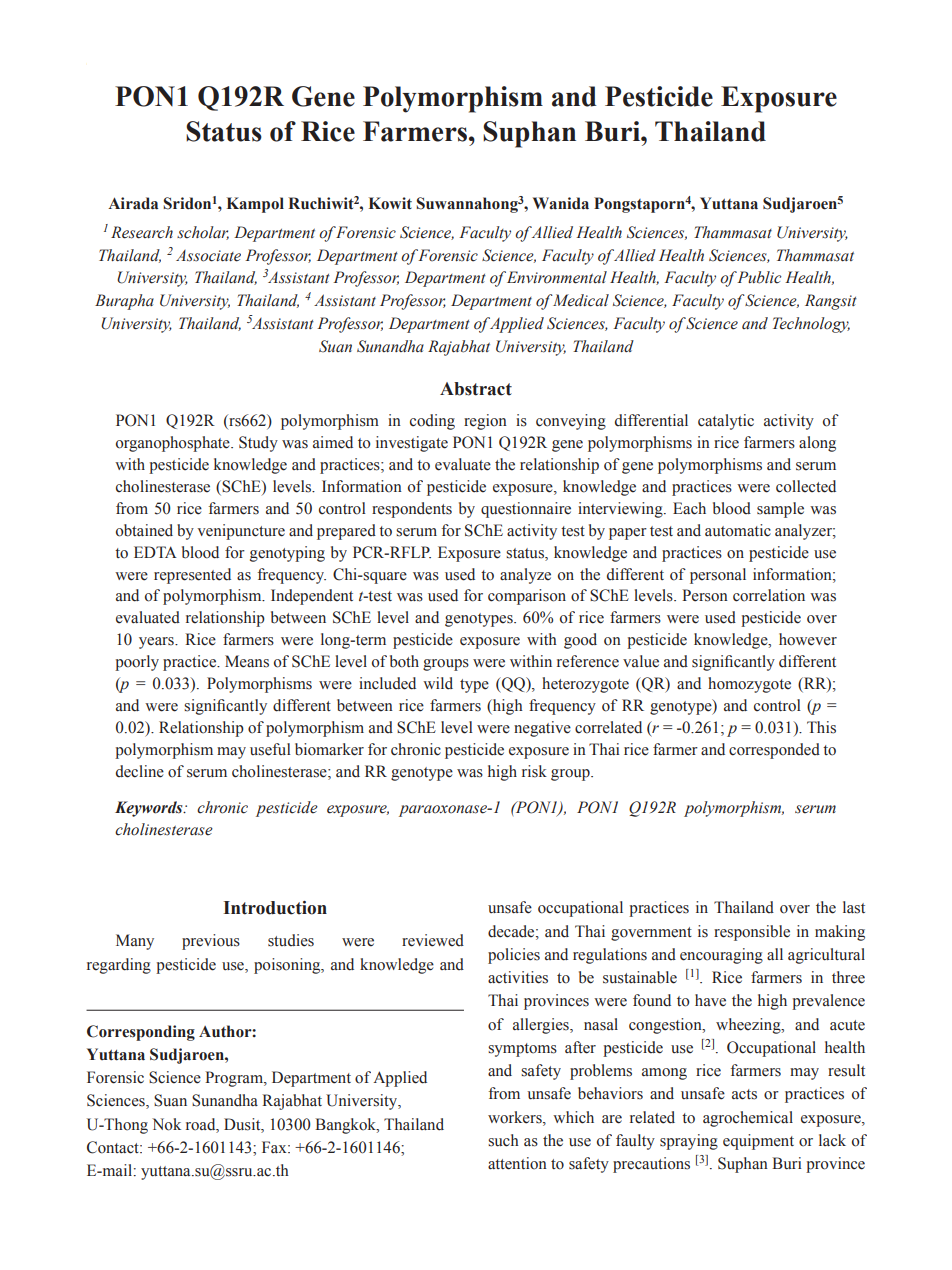  What do you see at coordinates (174, 444) in the screenshot?
I see `organophosphate` at bounding box center [174, 444].
